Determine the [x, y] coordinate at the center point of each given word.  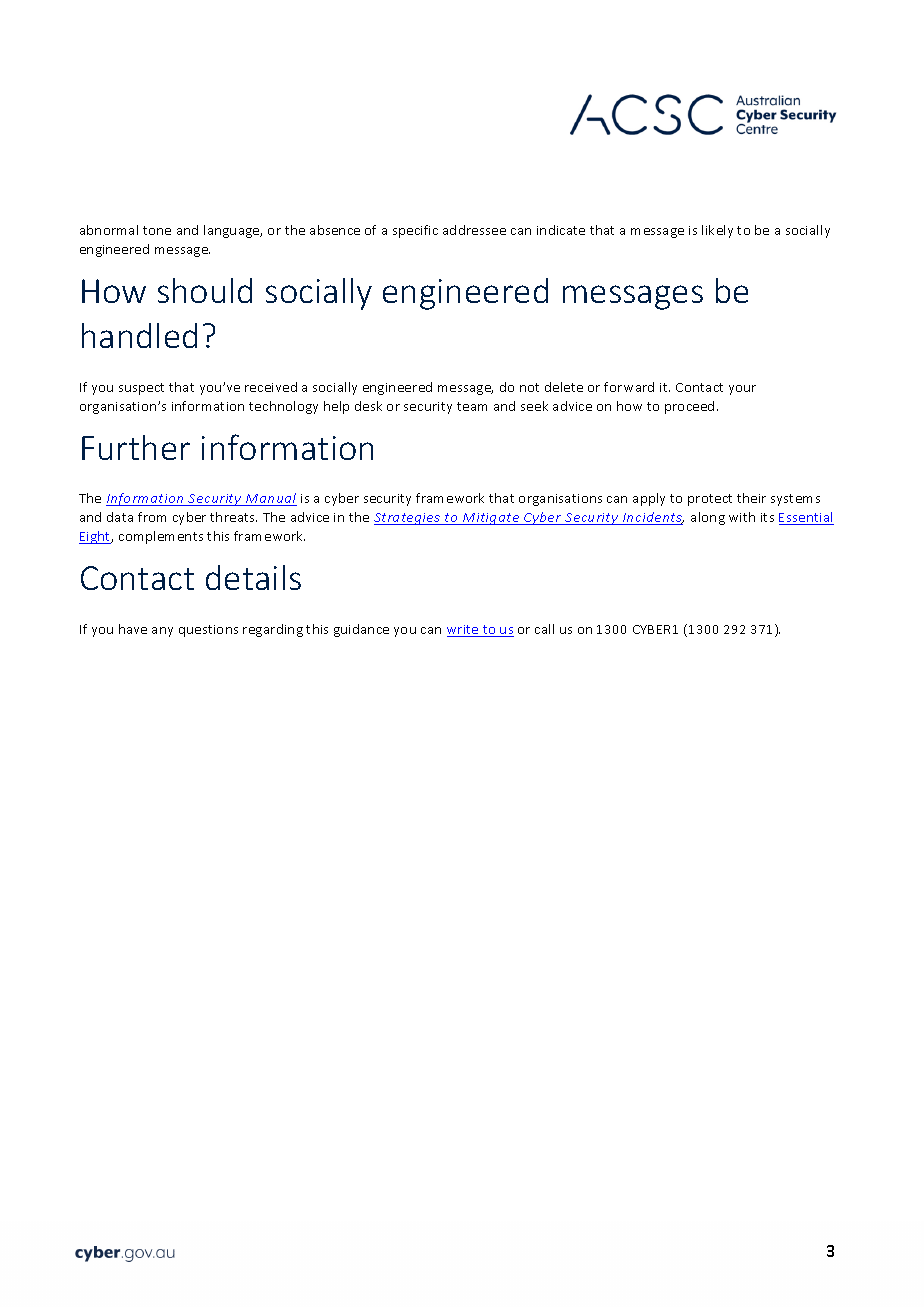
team [472, 406]
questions [208, 631]
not [529, 387]
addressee [474, 230]
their [751, 498]
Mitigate [491, 519]
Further [136, 447]
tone [157, 230]
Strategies [408, 519]
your [742, 390]
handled [139, 335]
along [708, 518]
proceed [689, 407]
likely [717, 231]
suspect [141, 389]
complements [161, 537]
